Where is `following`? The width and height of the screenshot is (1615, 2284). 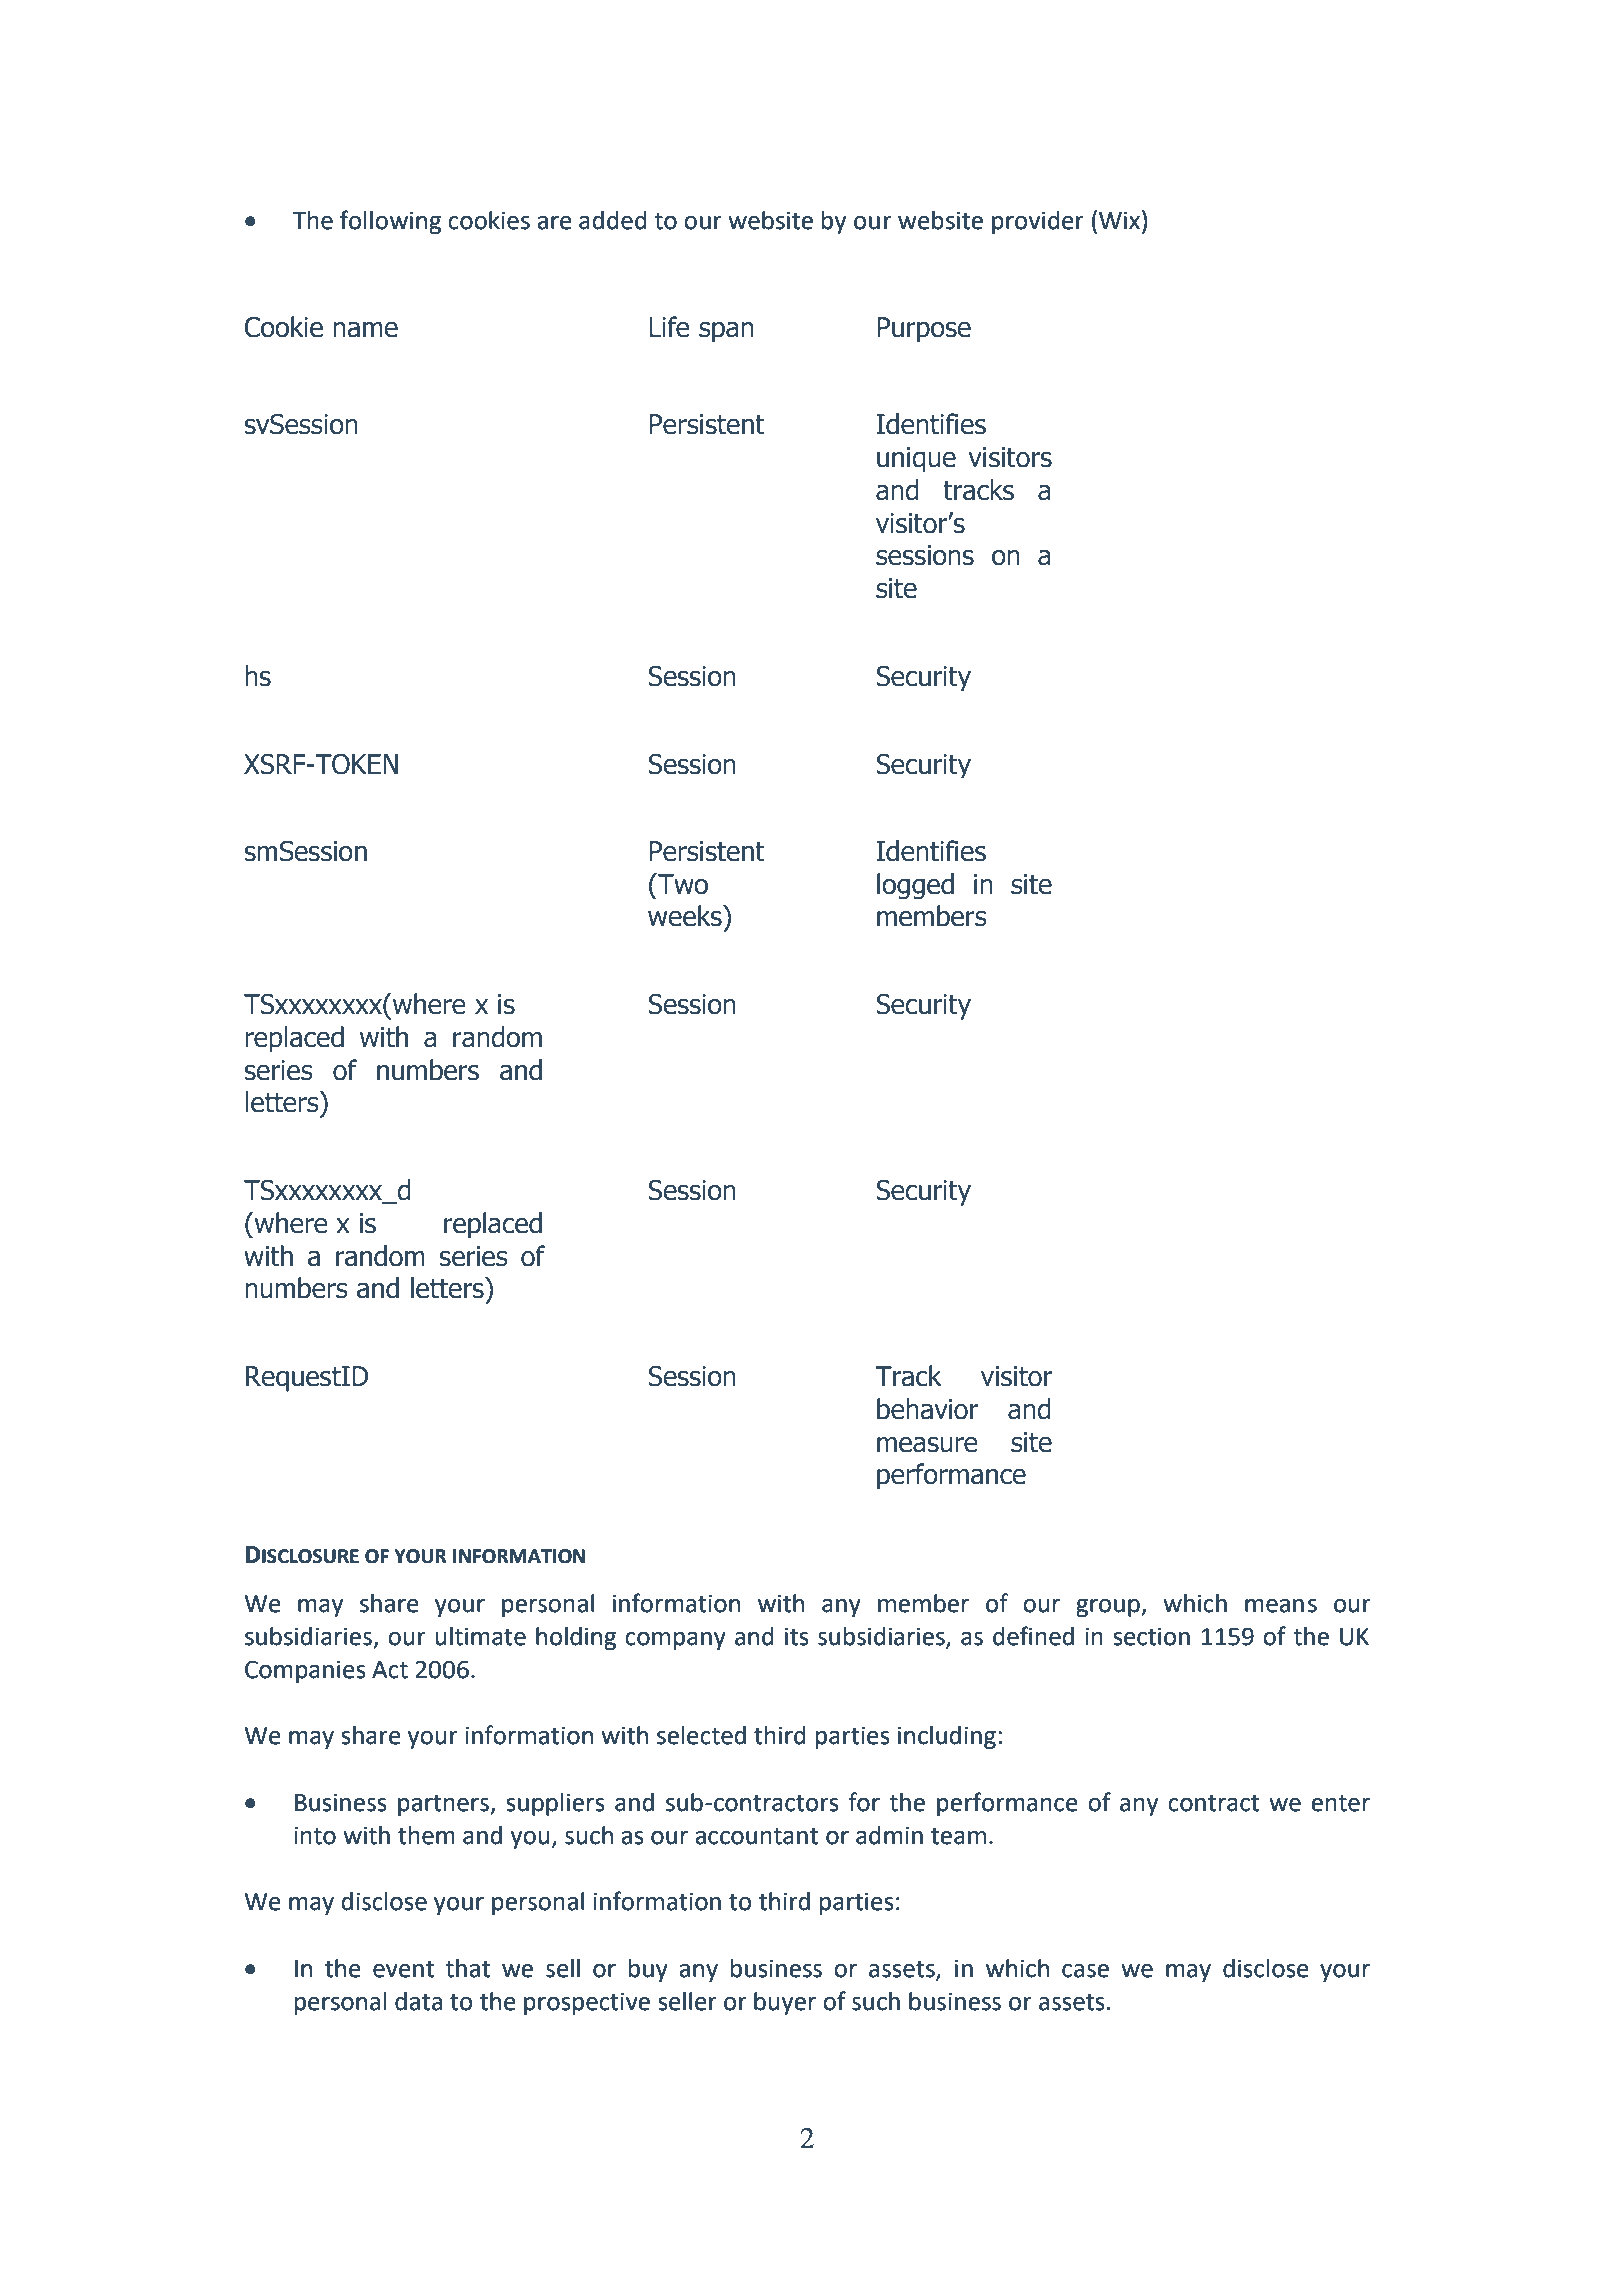 following is located at coordinates (390, 222).
